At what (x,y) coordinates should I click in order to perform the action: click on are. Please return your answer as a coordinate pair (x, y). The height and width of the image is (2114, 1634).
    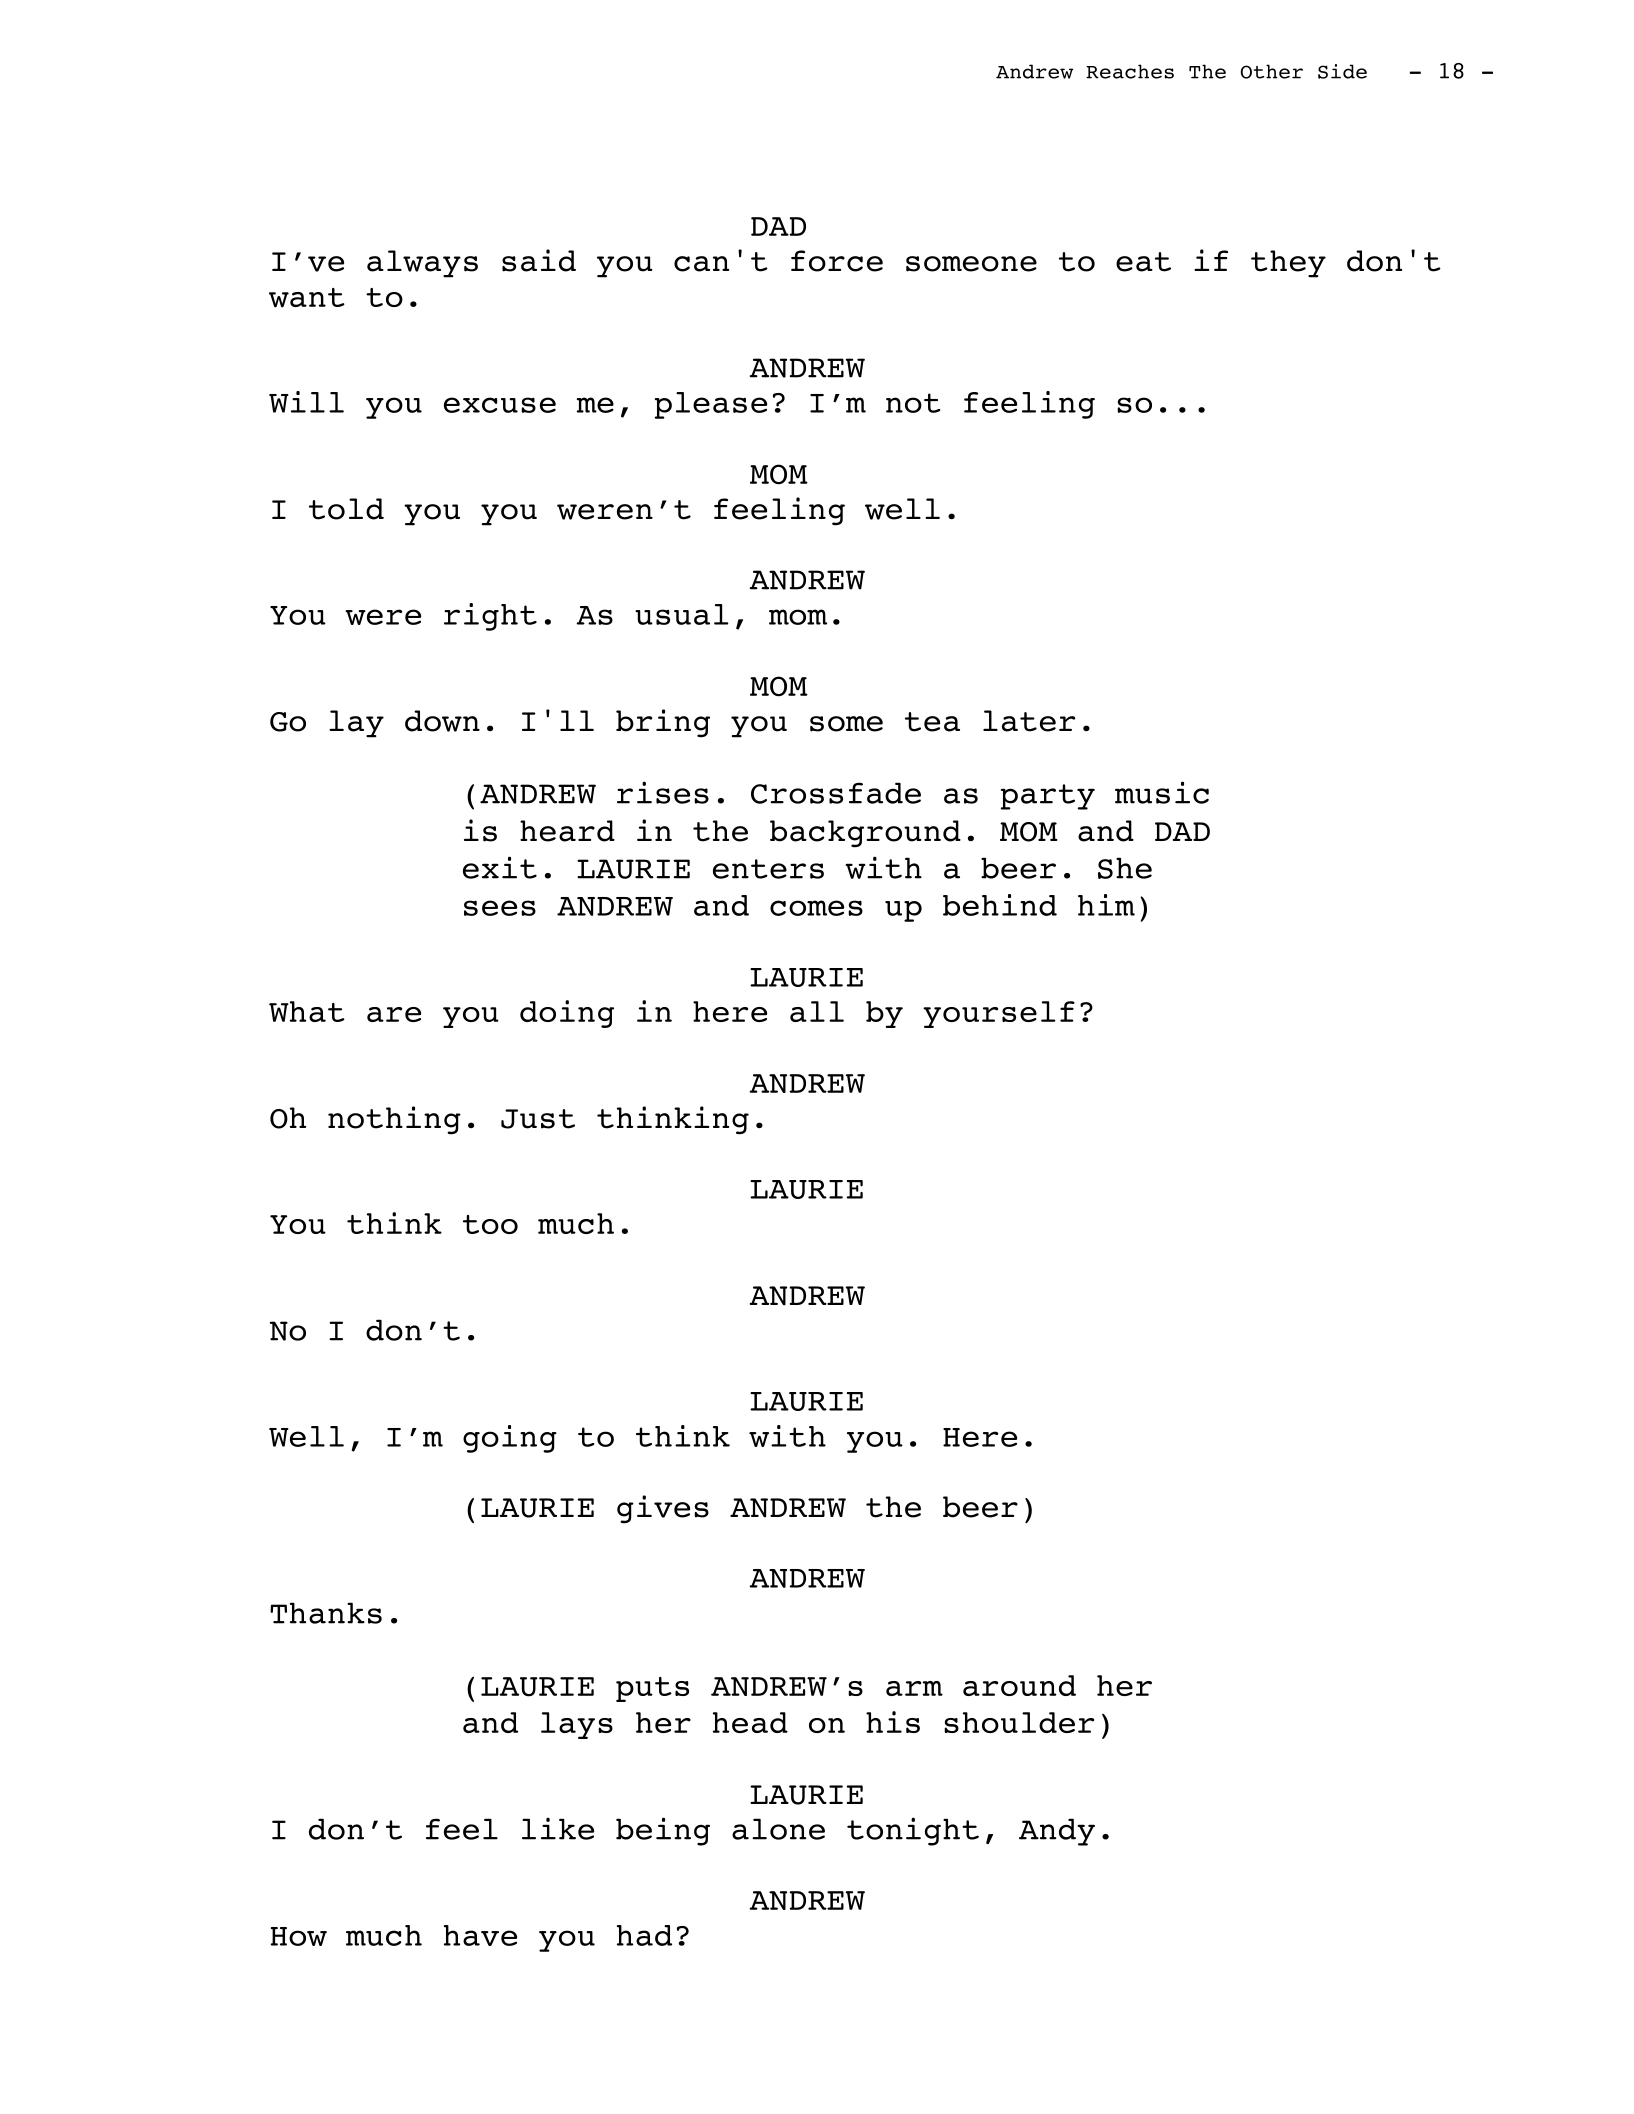
    Looking at the image, I should click on (394, 1014).
